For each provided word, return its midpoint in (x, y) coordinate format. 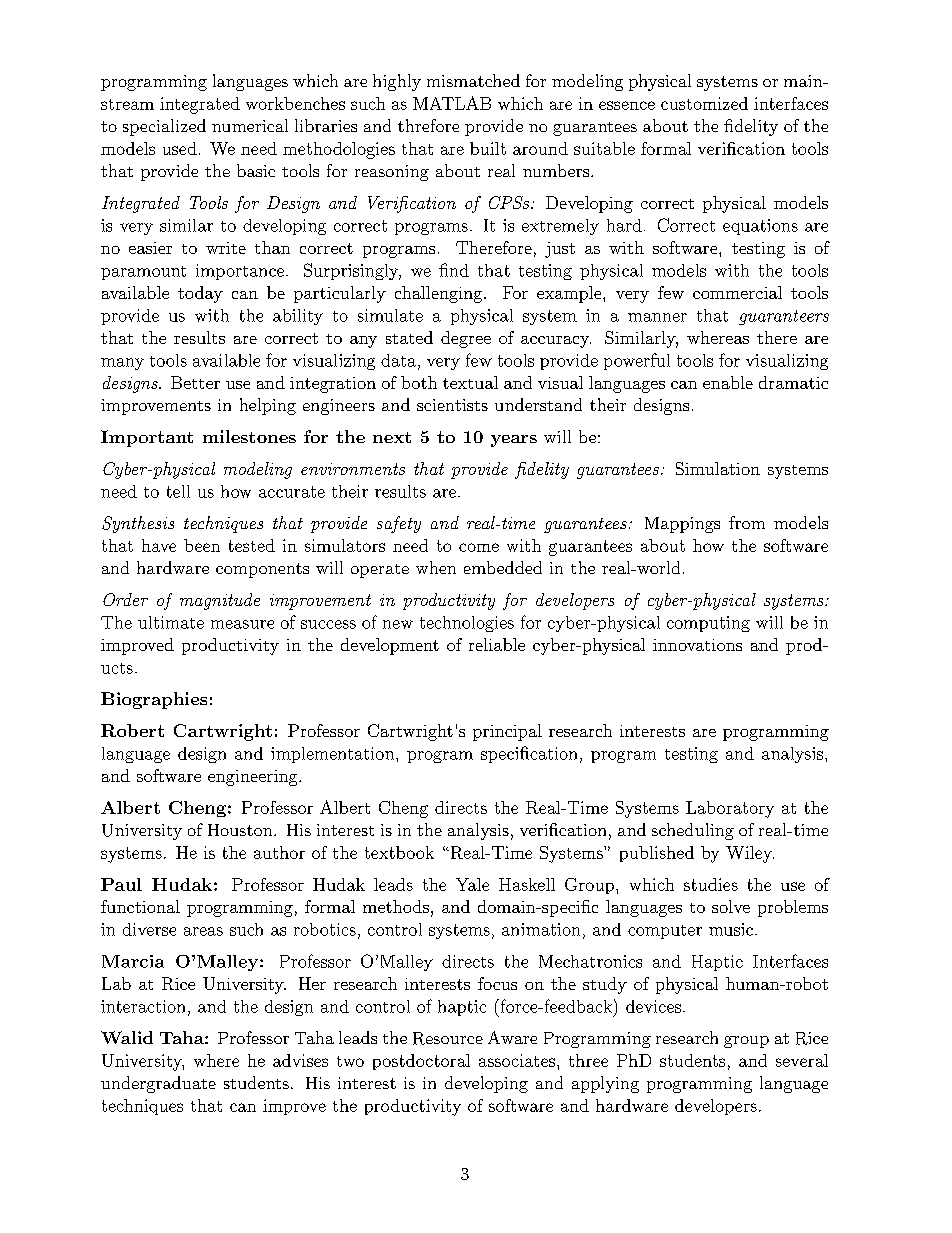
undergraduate (158, 1084)
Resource (448, 1038)
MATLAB (452, 103)
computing (708, 624)
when (436, 567)
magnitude (220, 601)
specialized (164, 127)
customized (704, 103)
